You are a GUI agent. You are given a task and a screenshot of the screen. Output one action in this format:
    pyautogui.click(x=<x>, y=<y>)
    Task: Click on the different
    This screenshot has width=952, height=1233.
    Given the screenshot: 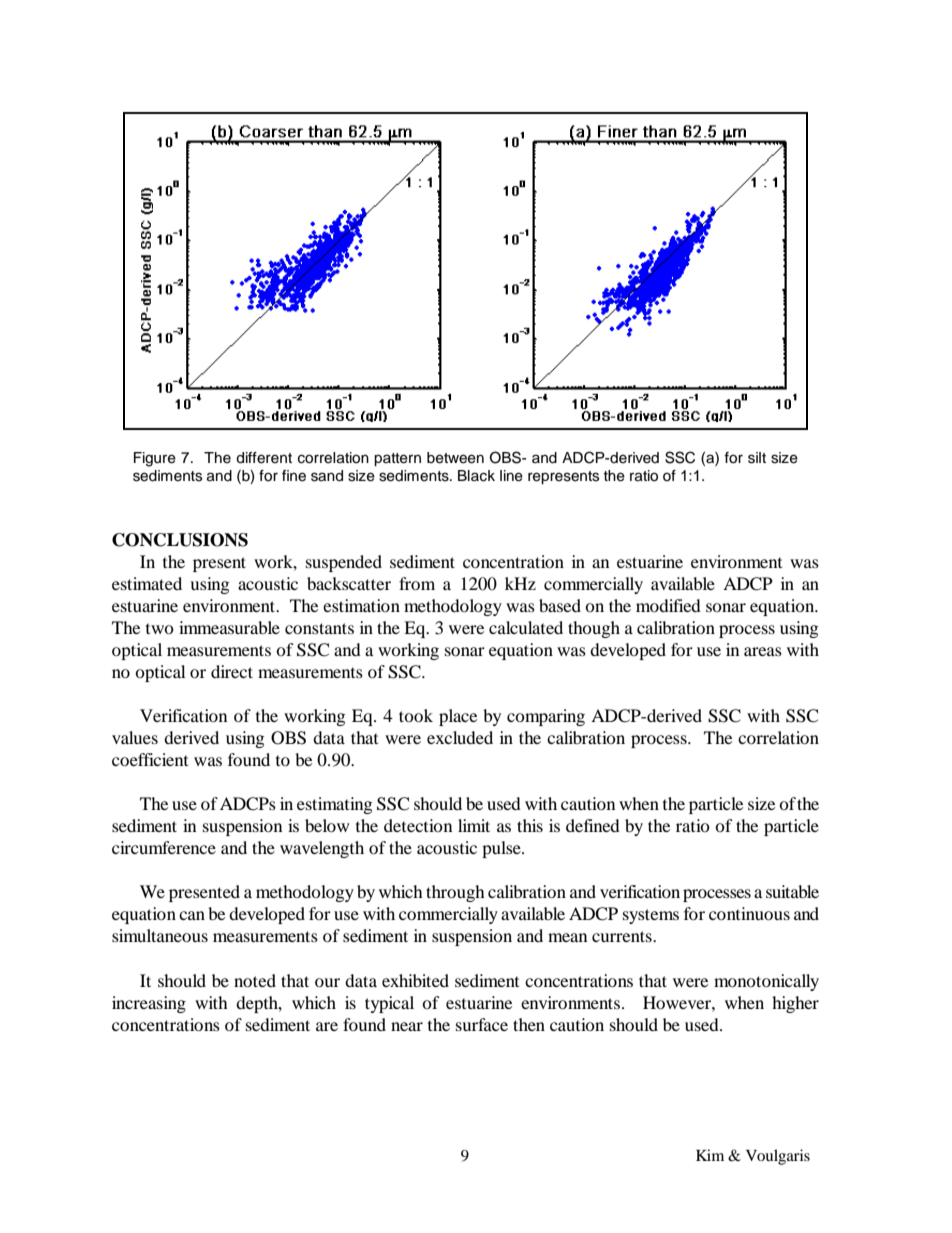 What is the action you would take?
    pyautogui.click(x=264, y=458)
